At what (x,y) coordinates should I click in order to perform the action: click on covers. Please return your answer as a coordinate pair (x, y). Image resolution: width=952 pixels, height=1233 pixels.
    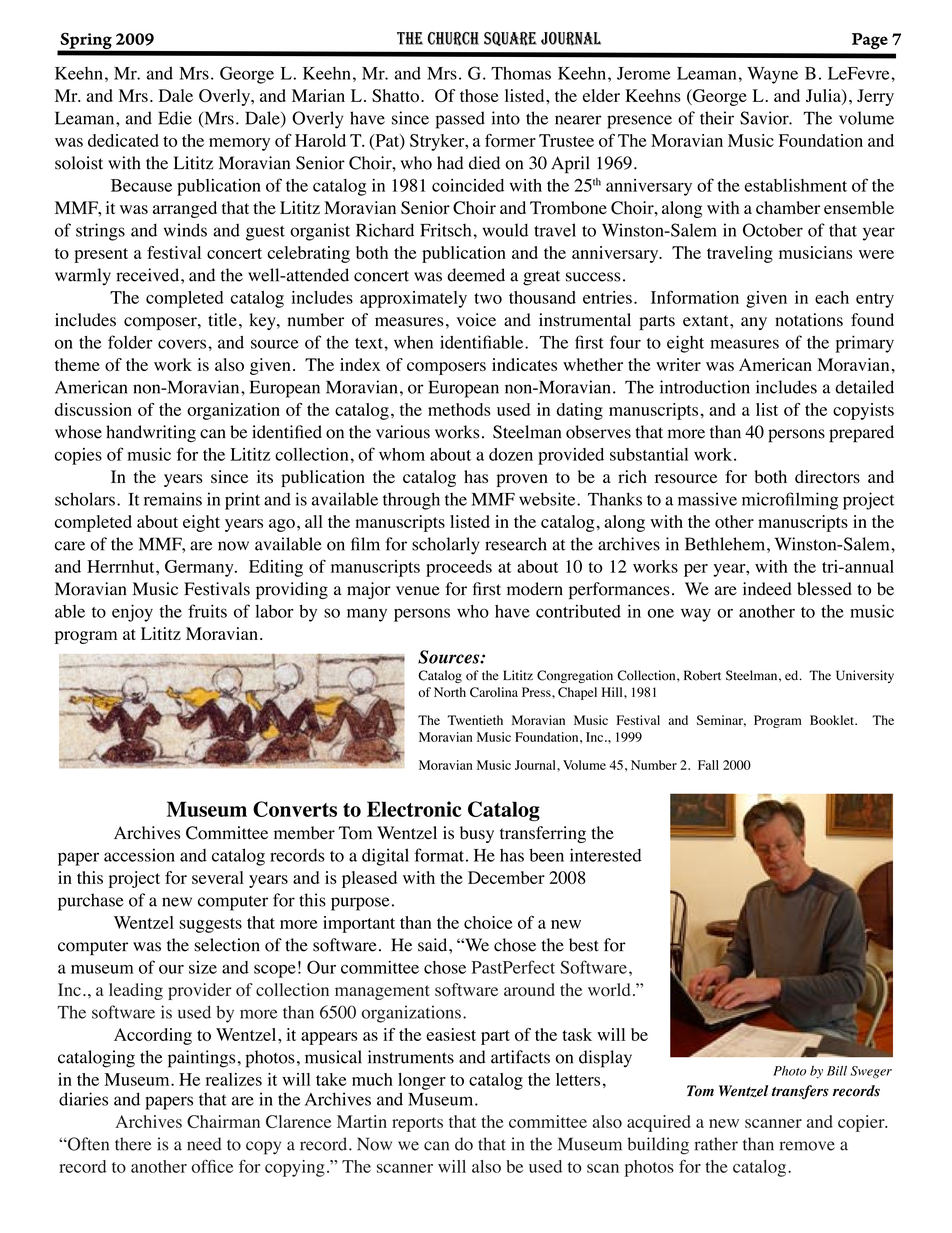
    Looking at the image, I should click on (183, 344).
